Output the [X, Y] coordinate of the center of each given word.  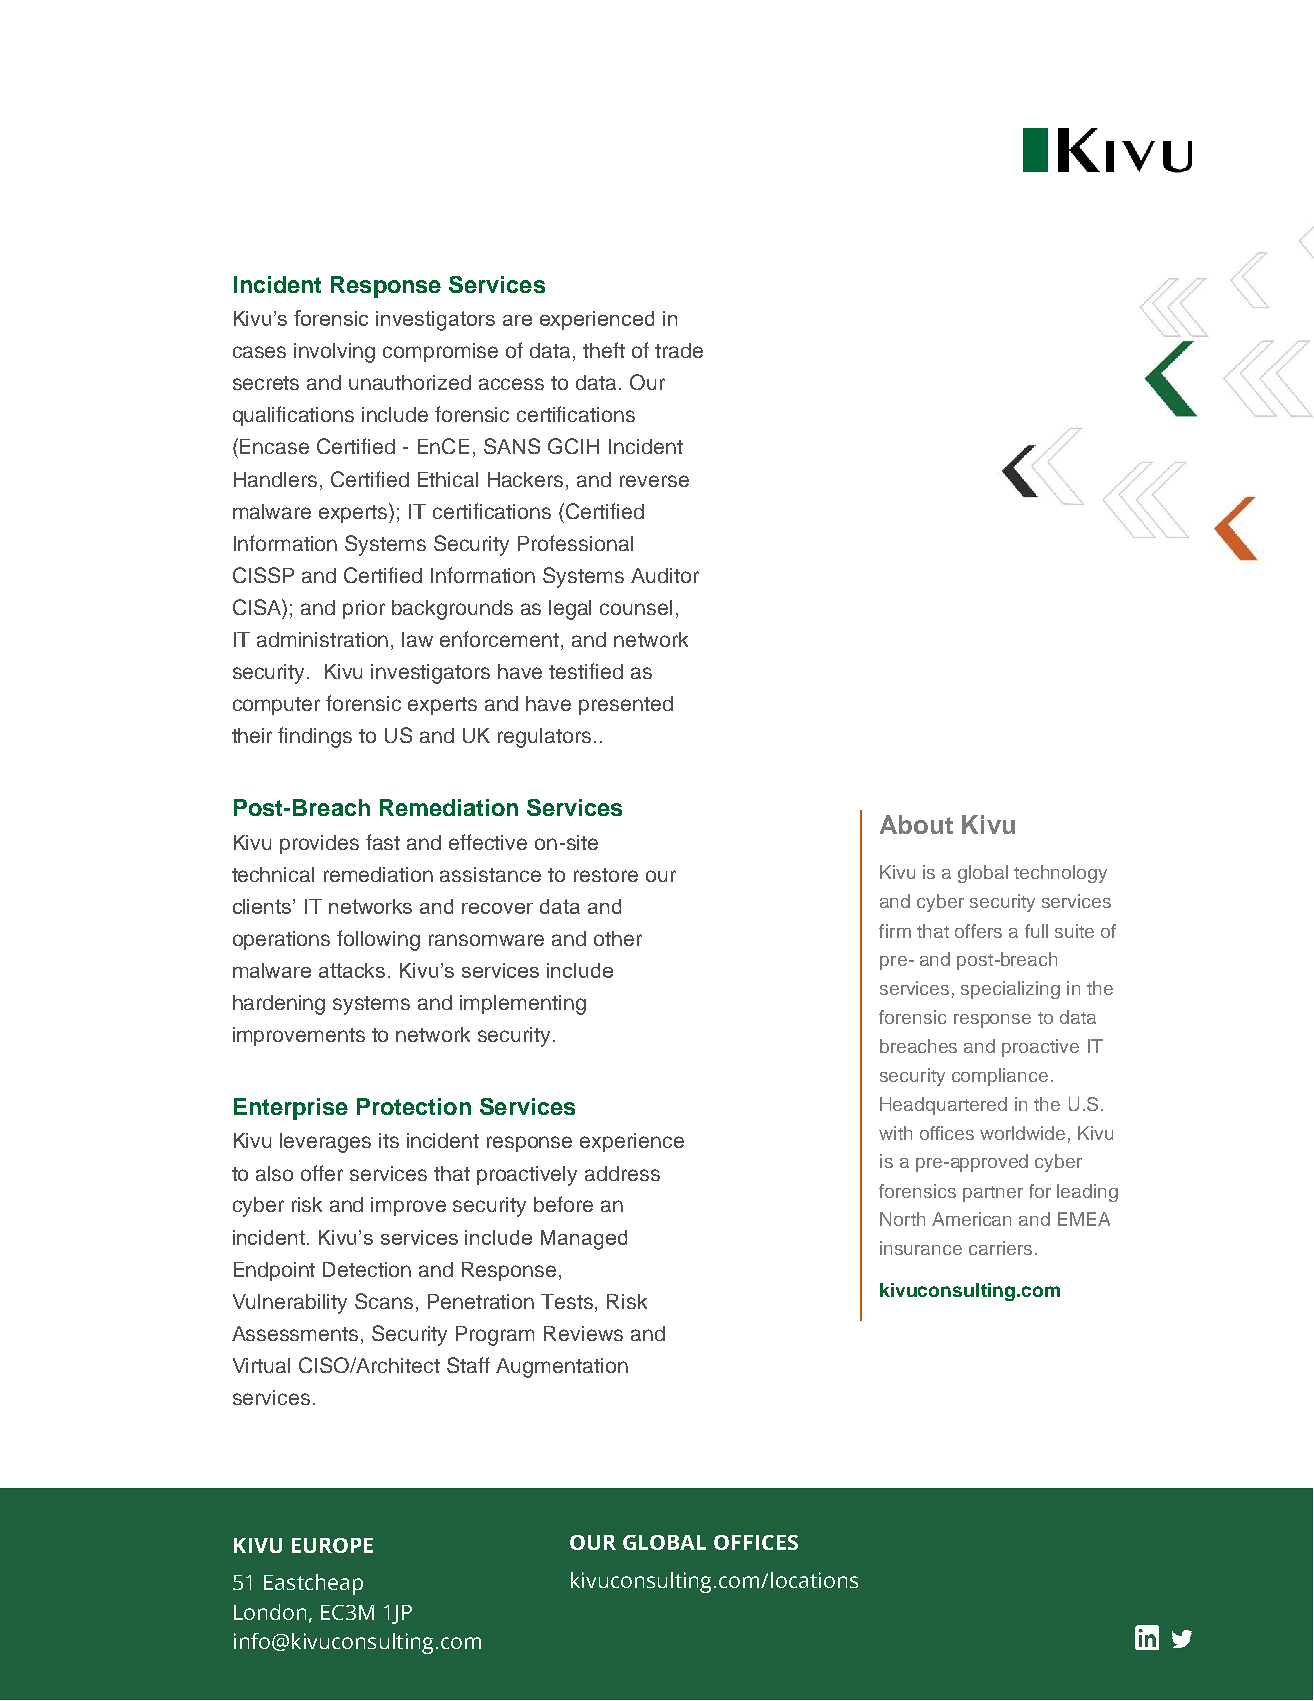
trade [679, 350]
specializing [1010, 990]
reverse [654, 481]
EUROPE [332, 1545]
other [618, 938]
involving [334, 353]
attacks [352, 970]
